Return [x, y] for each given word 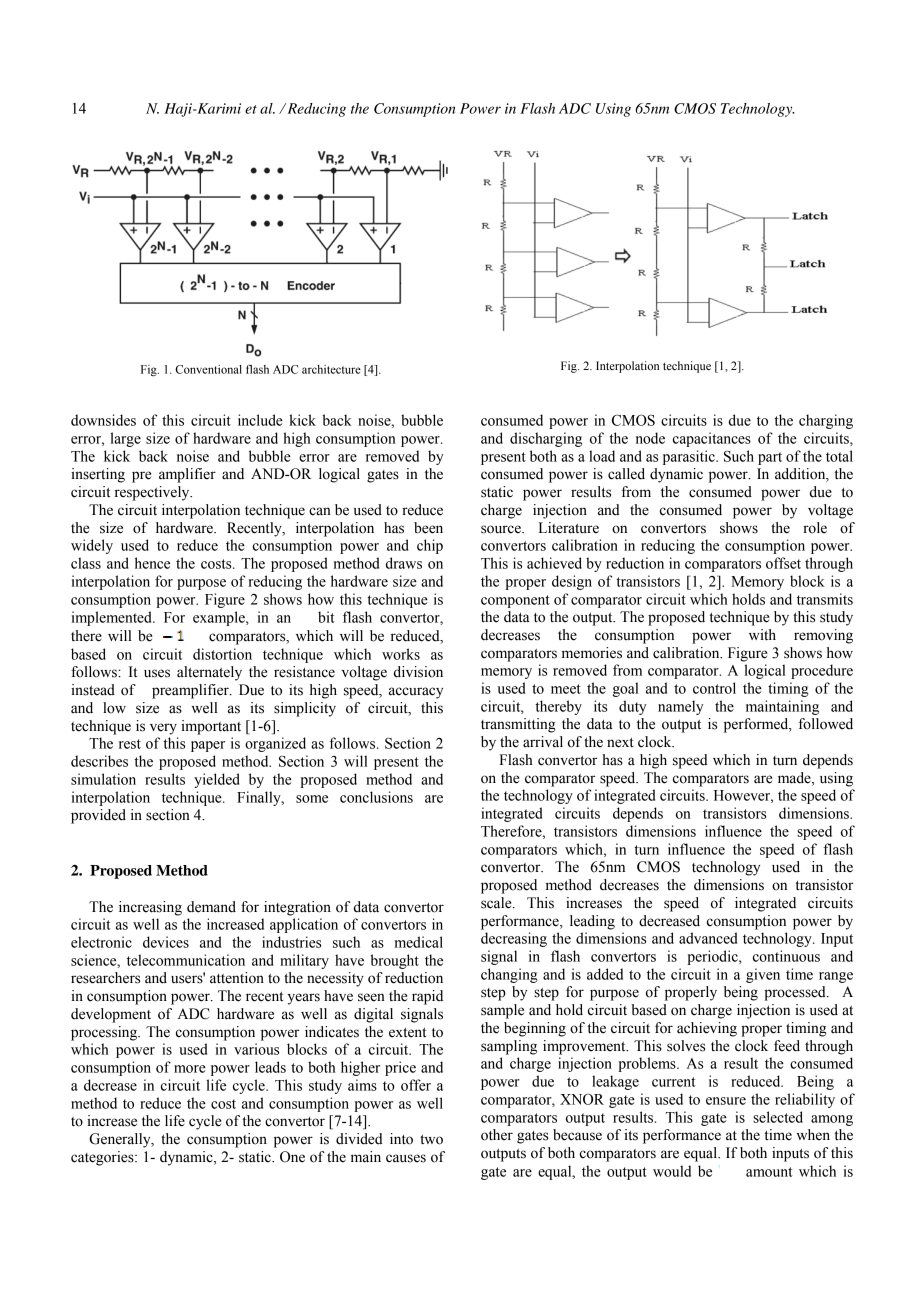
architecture [331, 369]
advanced [708, 938]
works [401, 654]
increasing [150, 908]
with [762, 635]
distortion [222, 654]
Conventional [208, 369]
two [431, 1140]
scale [497, 903]
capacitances [712, 439]
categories [103, 1158]
